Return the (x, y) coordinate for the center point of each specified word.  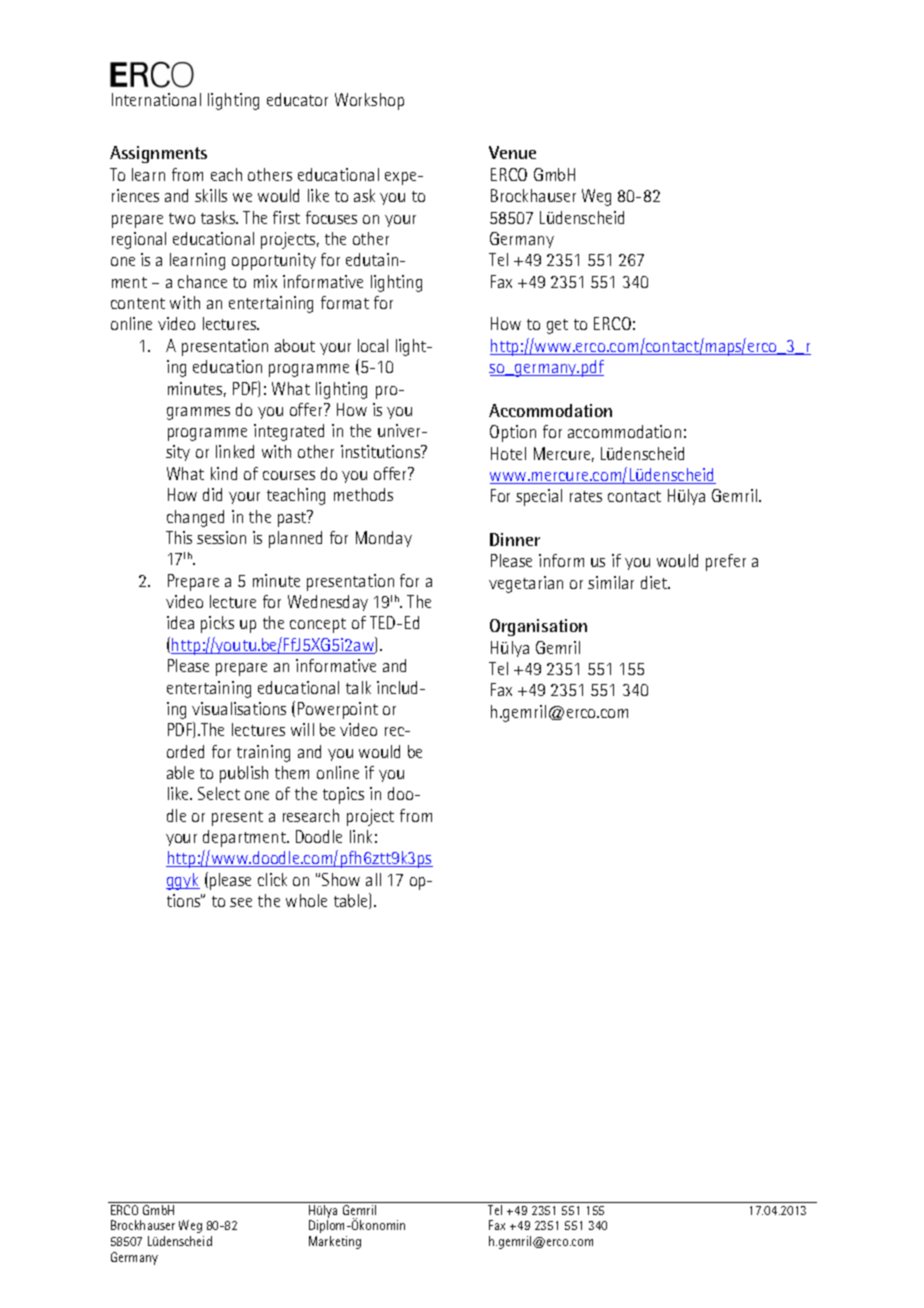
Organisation (538, 627)
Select (219, 793)
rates (586, 496)
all (373, 879)
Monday (384, 539)
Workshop (369, 101)
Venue (512, 152)
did (212, 494)
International (156, 99)
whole (306, 900)
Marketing (335, 1242)
